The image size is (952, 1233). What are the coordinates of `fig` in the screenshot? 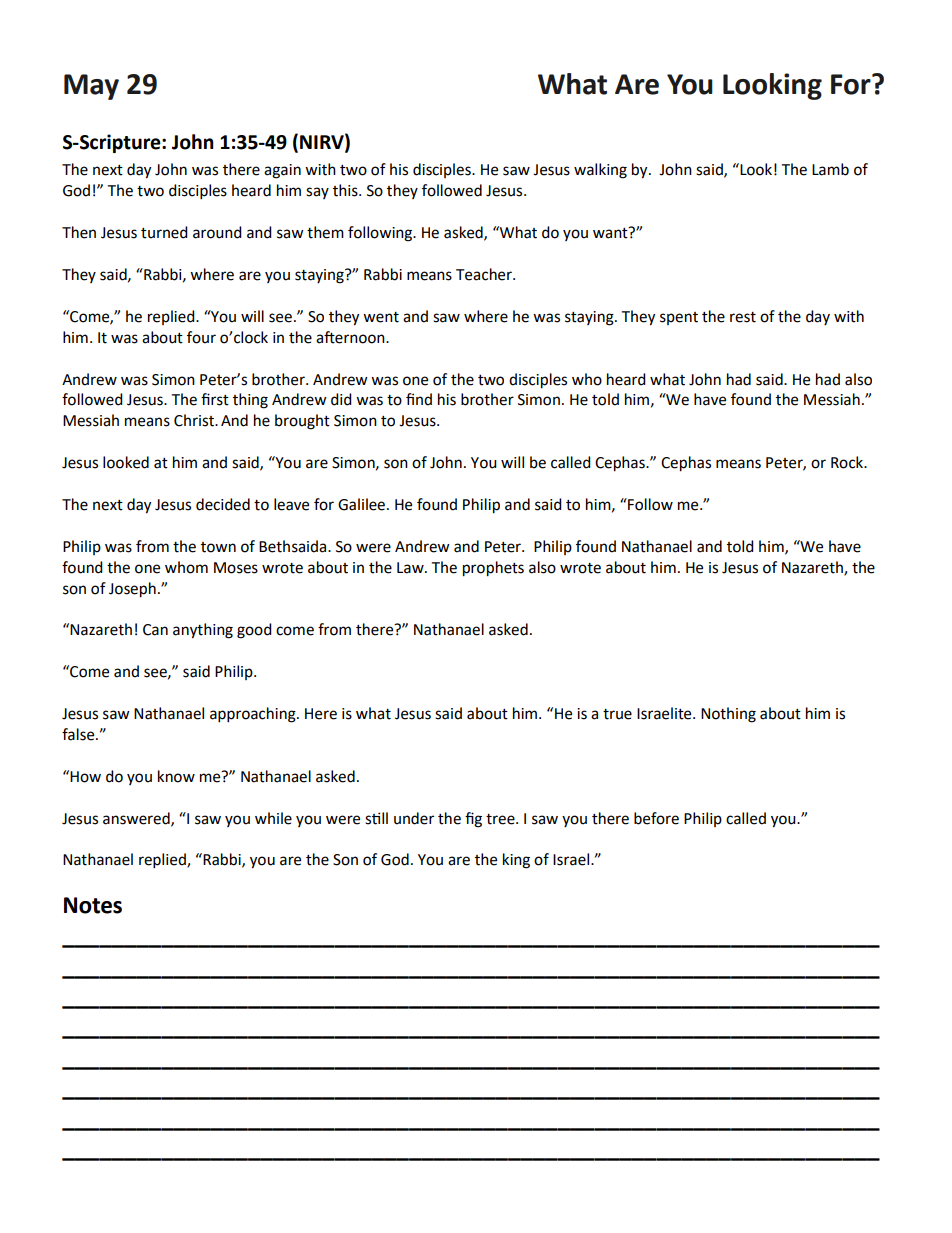 It's located at (473, 820).
